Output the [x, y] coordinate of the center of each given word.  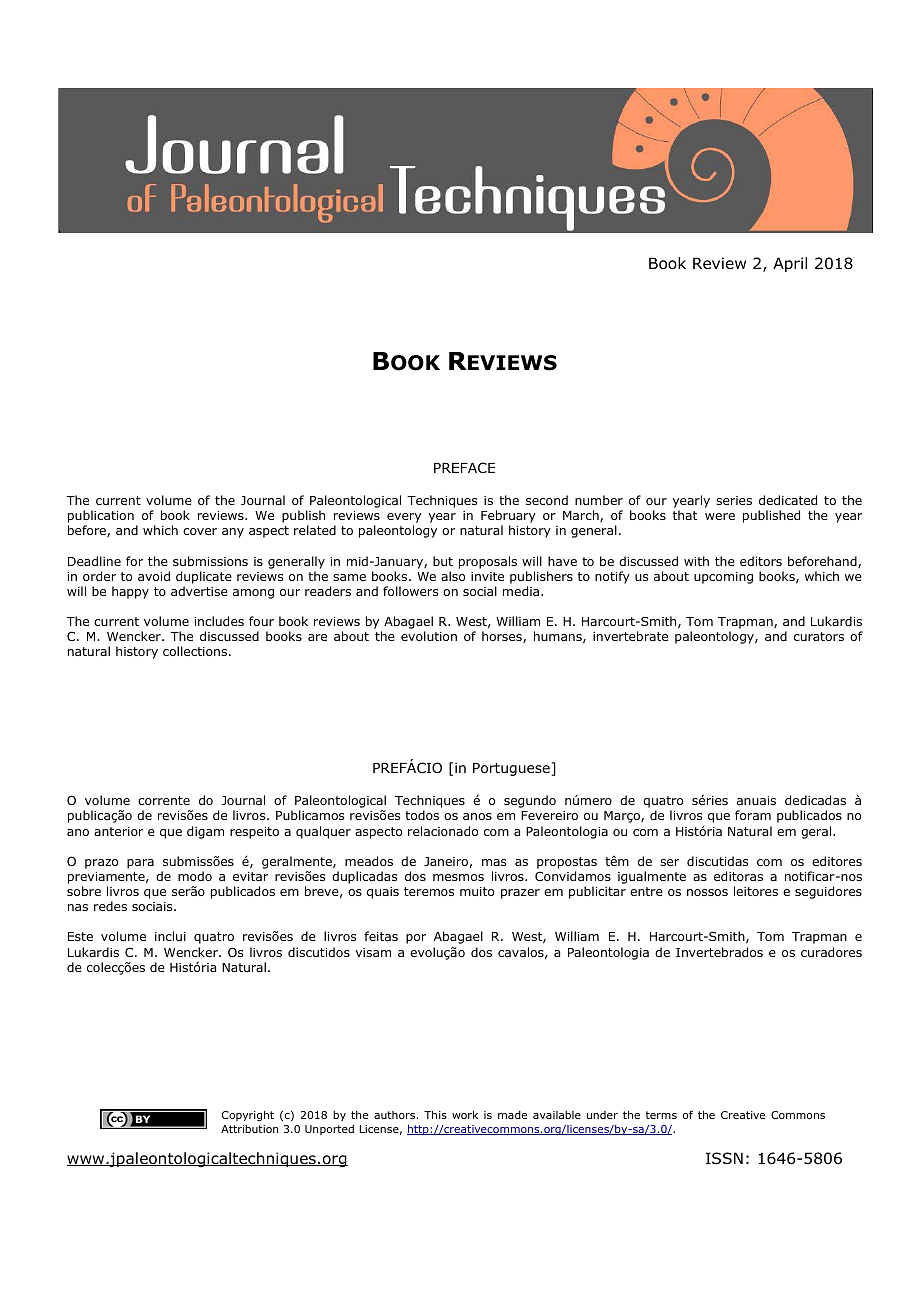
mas [494, 862]
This [435, 1114]
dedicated [788, 500]
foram [753, 815]
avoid [154, 576]
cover [200, 531]
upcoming [723, 578]
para [140, 864]
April [790, 264]
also [453, 576]
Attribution [249, 1129]
